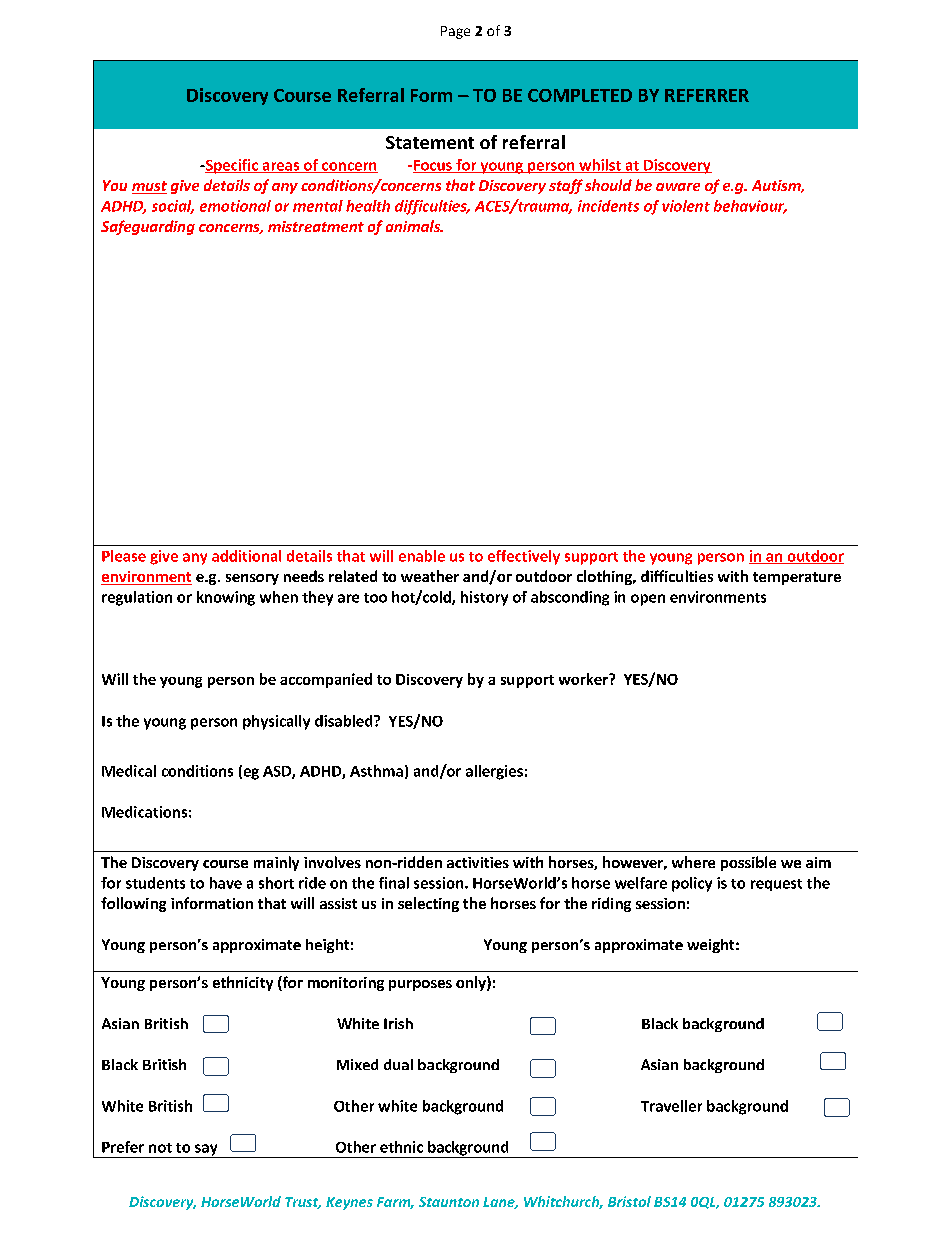  Describe the element at coordinates (414, 226) in the screenshot. I see `animals` at that location.
